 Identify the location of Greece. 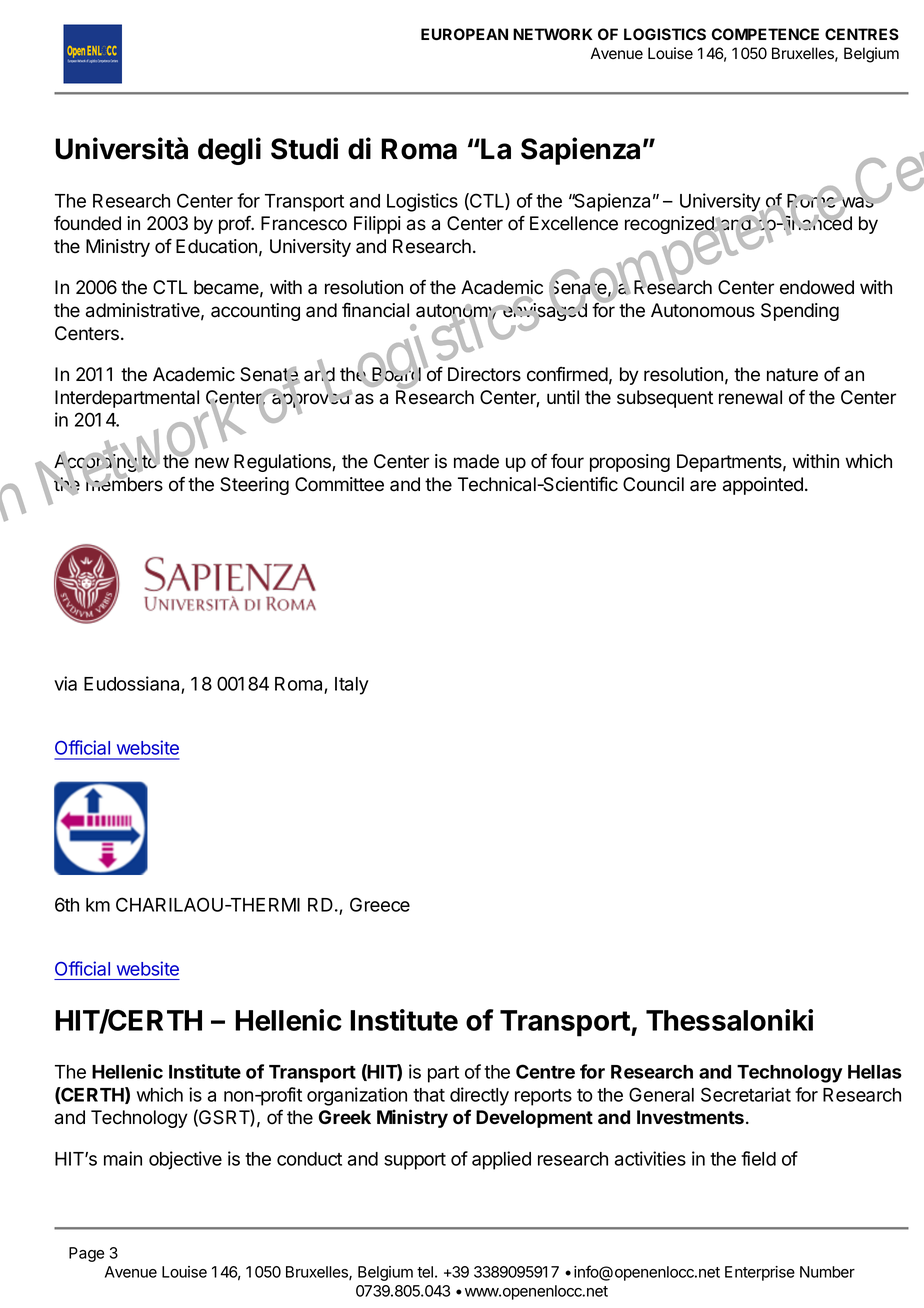
(380, 904).
